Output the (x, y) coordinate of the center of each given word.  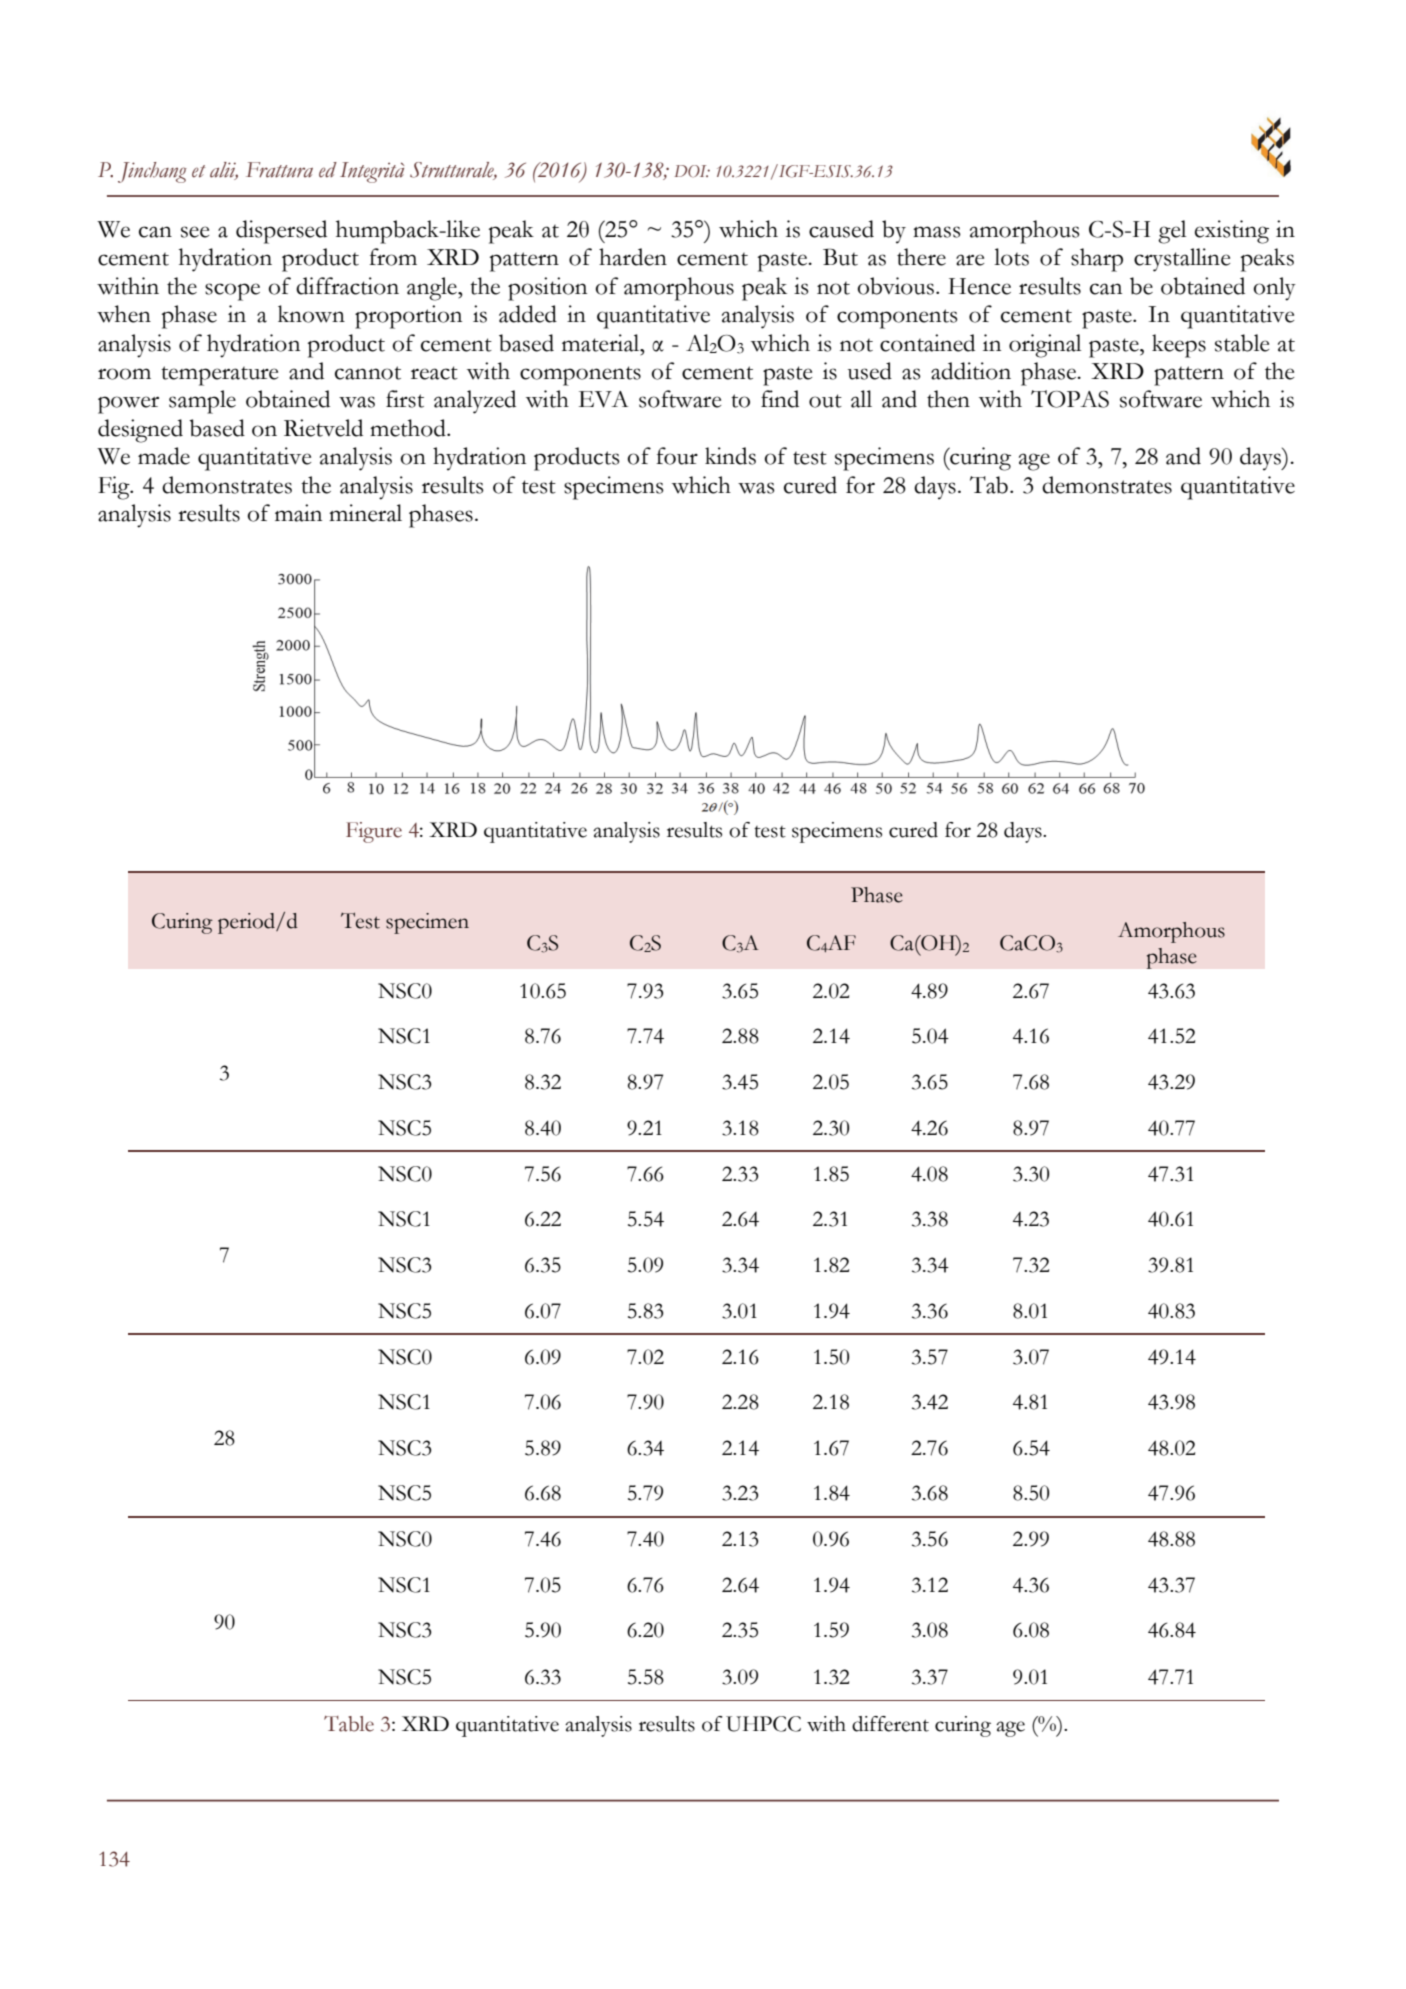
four (677, 456)
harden (633, 257)
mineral (365, 513)
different (890, 1724)
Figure (374, 832)
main (298, 513)
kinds (730, 456)
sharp (1097, 260)
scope (232, 292)
